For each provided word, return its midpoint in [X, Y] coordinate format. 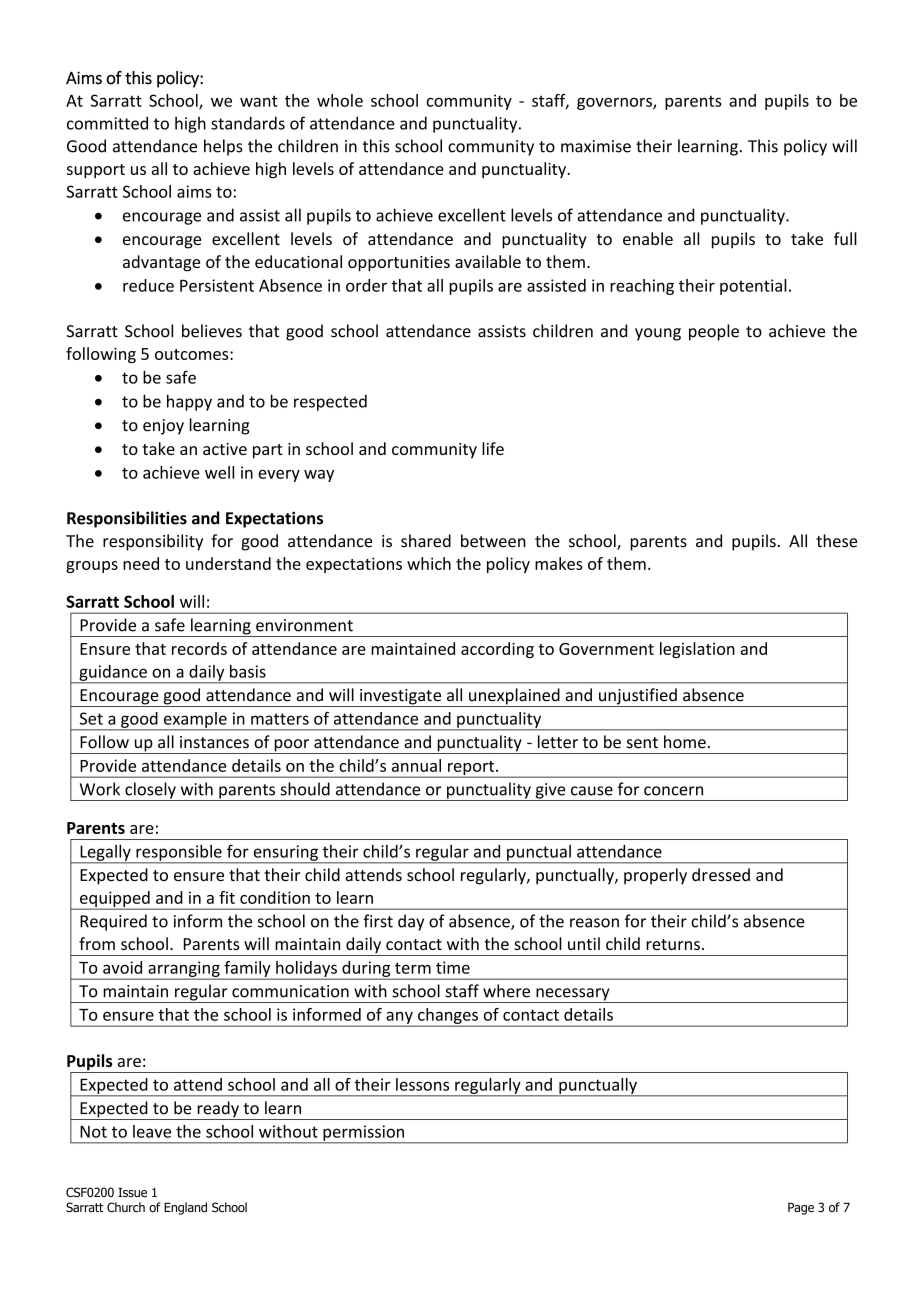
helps [223, 147]
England [185, 1208]
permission [363, 1134]
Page [801, 1209]
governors [615, 104]
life [493, 448]
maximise [596, 146]
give [550, 792]
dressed [721, 874]
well [219, 472]
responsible [179, 854]
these [836, 541]
